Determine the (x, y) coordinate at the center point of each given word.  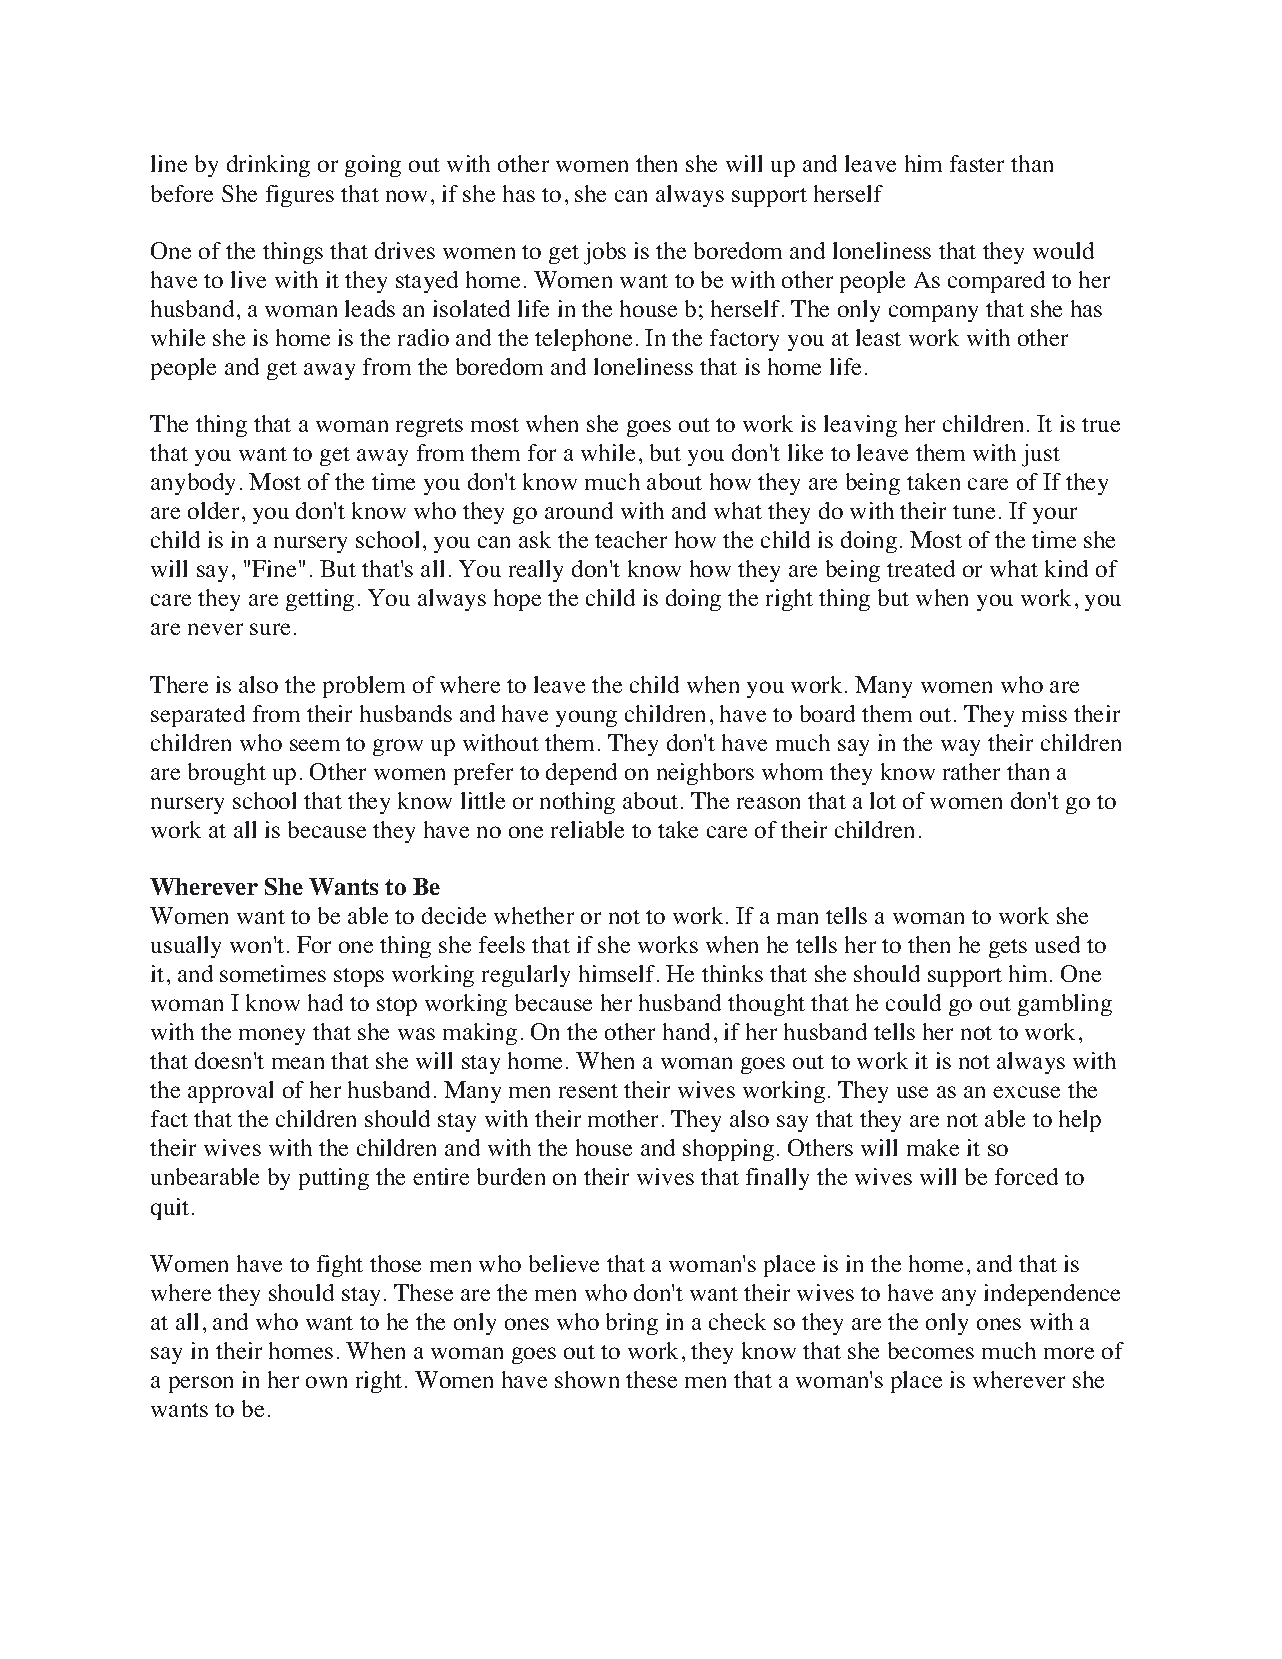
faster (977, 163)
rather (971, 771)
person (201, 1384)
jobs (605, 253)
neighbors (705, 774)
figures (300, 196)
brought (227, 774)
